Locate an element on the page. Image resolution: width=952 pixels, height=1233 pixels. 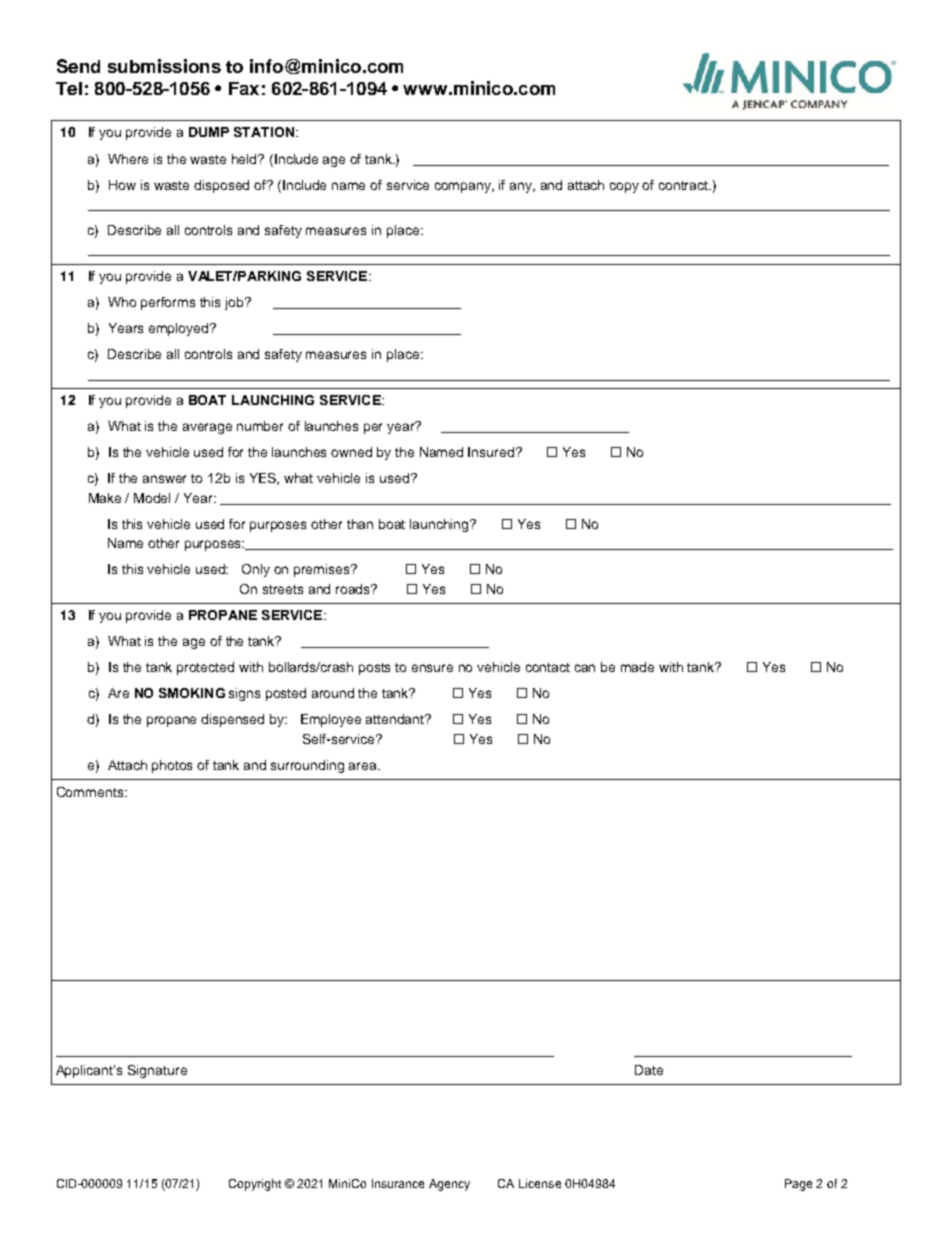
ensure is located at coordinates (432, 668).
